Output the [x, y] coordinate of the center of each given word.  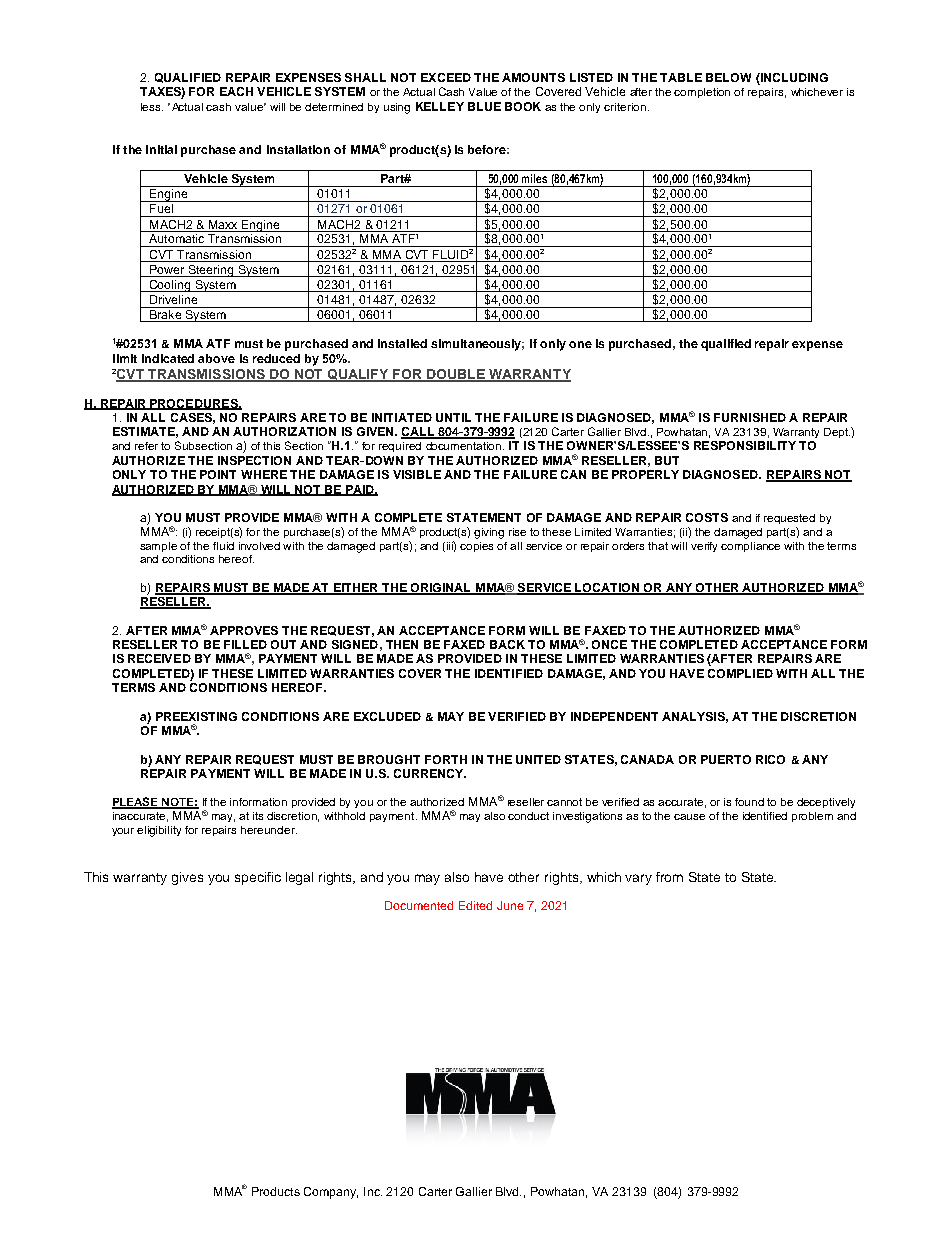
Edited [475, 905]
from [669, 877]
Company [331, 1193]
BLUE [484, 106]
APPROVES [244, 630]
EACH [236, 91]
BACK [507, 644]
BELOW [728, 77]
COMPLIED [740, 673]
